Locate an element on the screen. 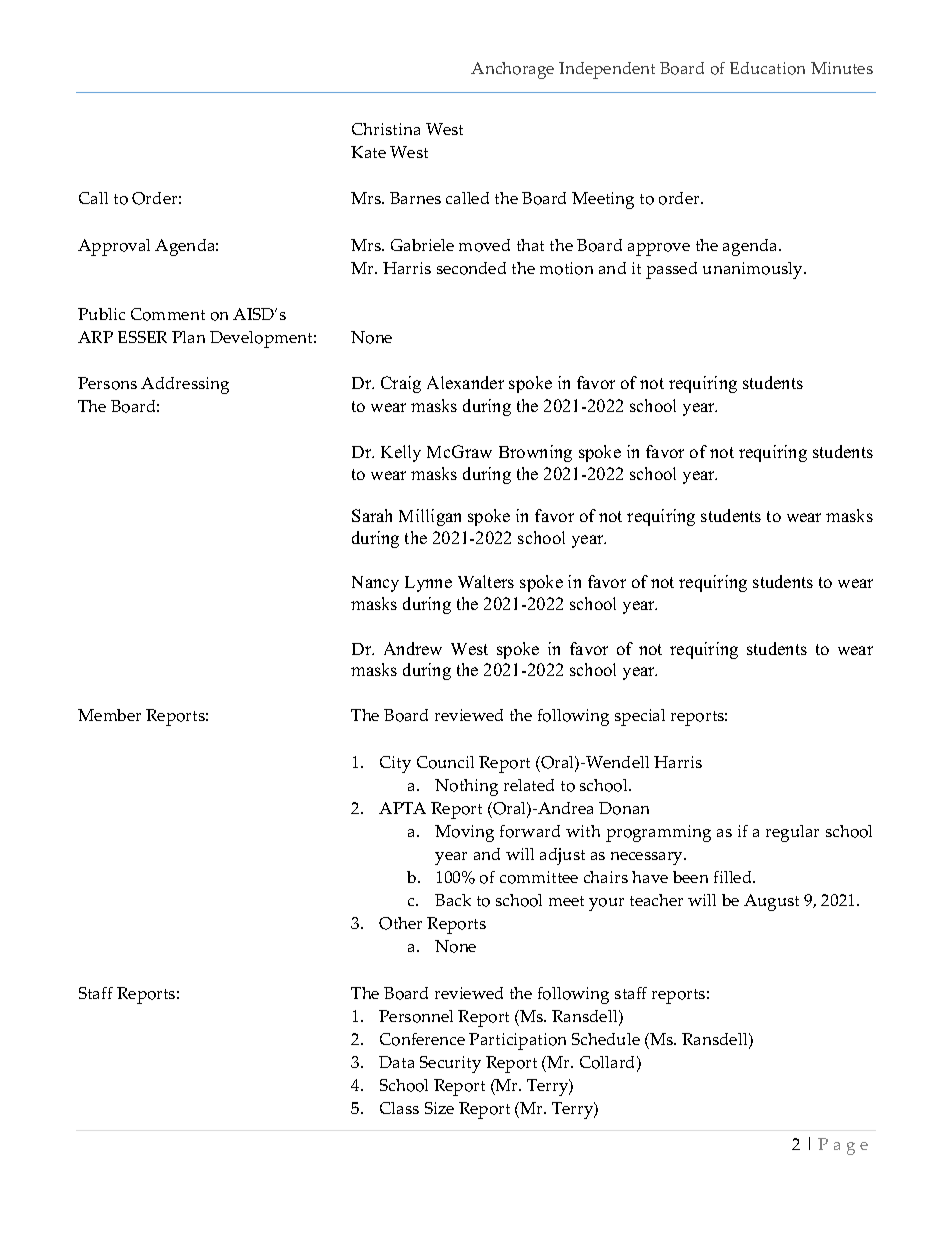 Image resolution: width=952 pixels, height=1233 pixels. Data is located at coordinates (396, 1062).
